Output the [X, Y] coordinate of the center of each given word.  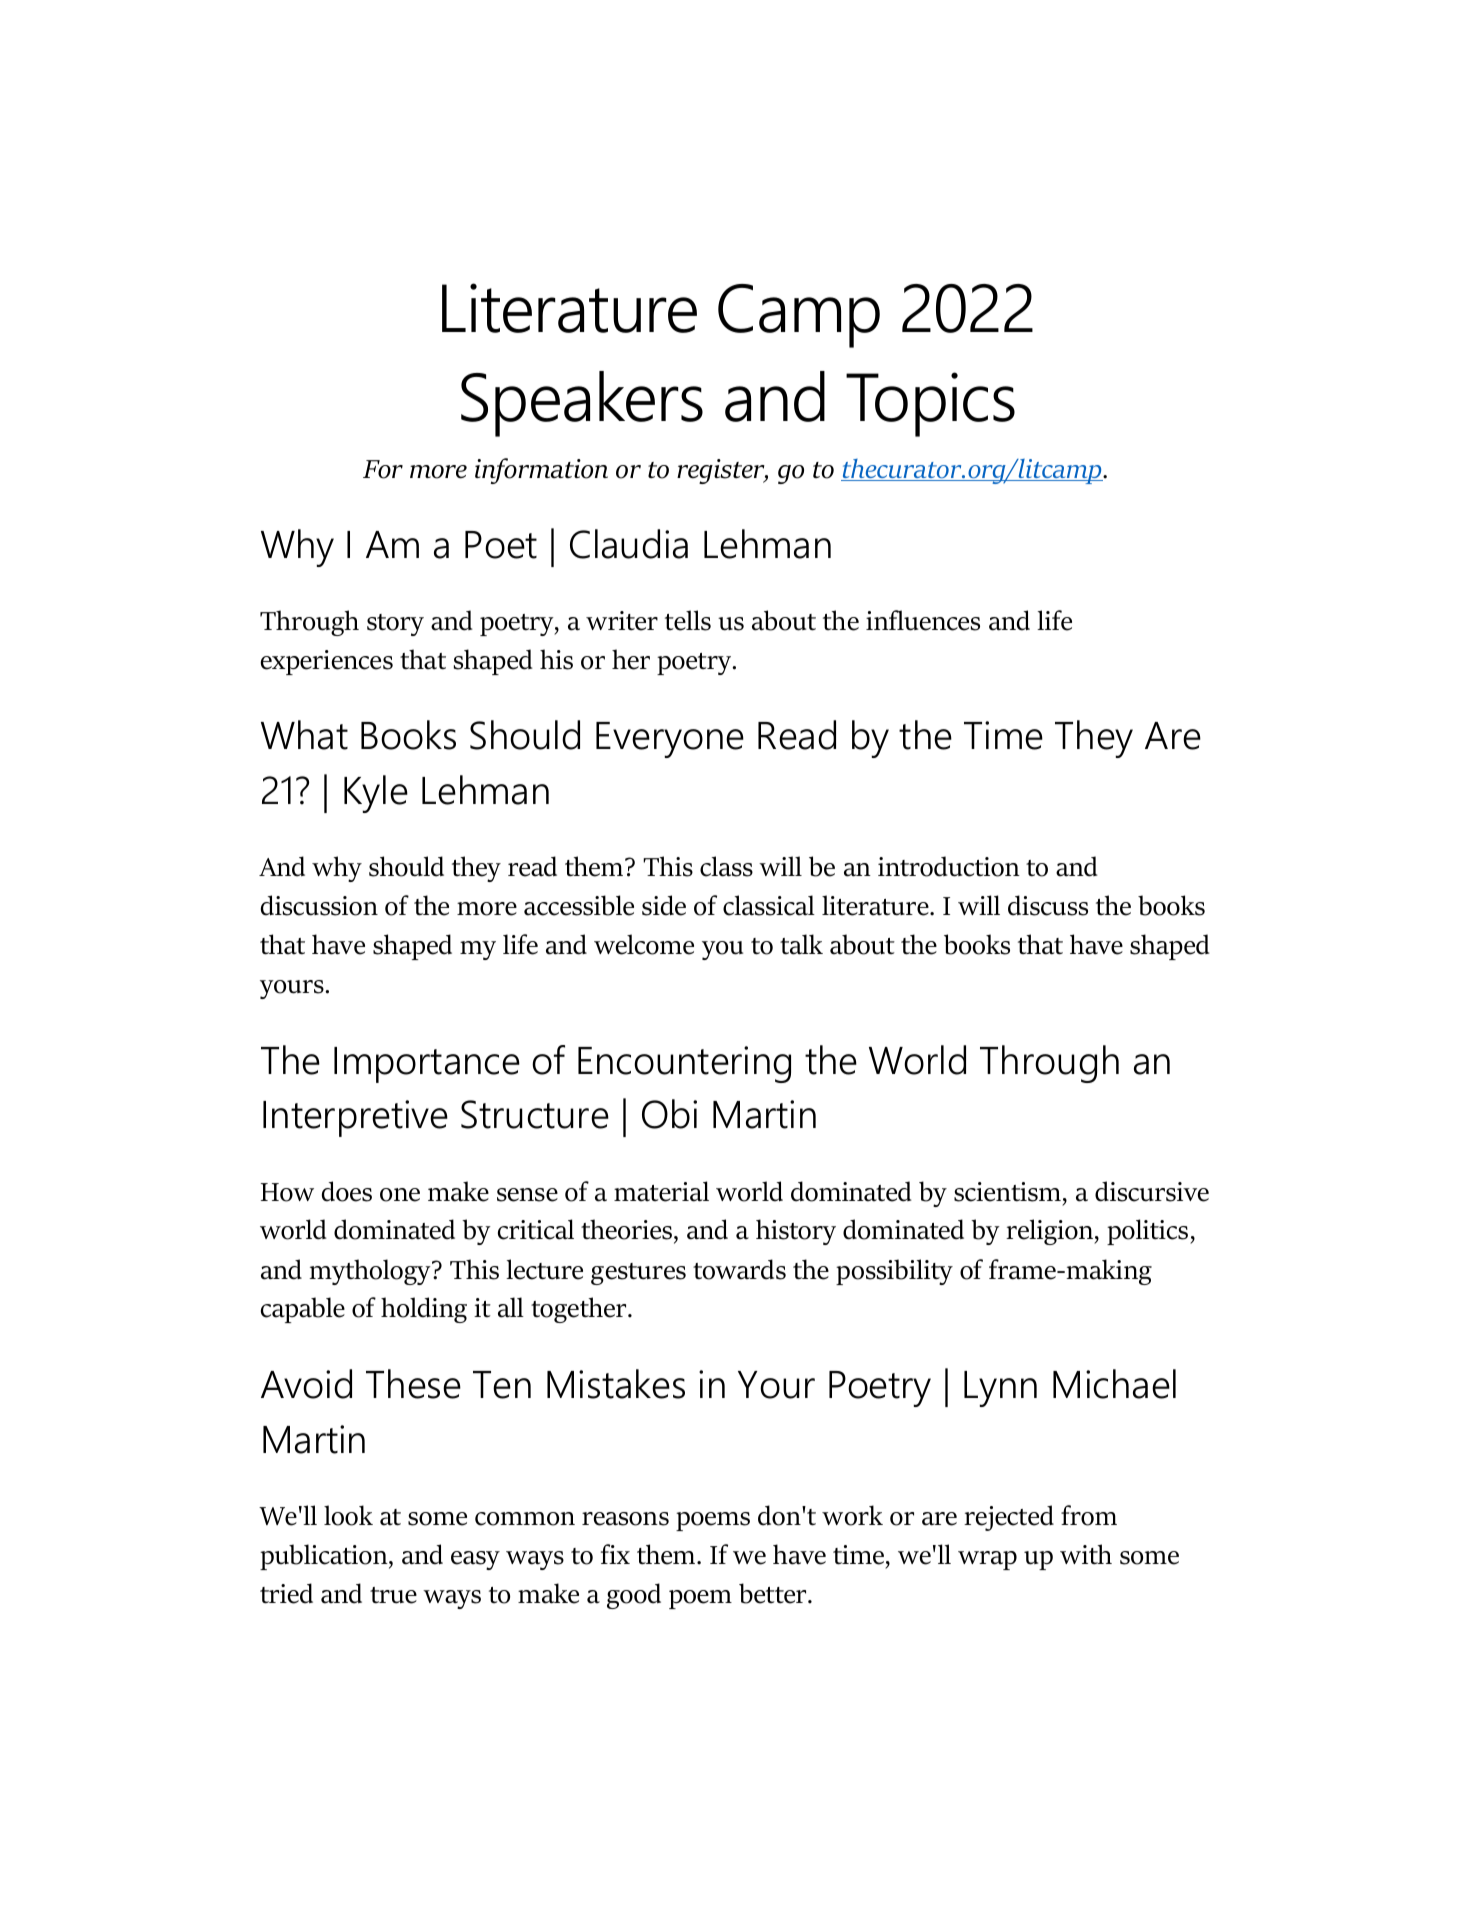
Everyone [670, 740]
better [774, 1593]
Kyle [376, 794]
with [1086, 1554]
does [347, 1191]
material [661, 1191]
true [393, 1595]
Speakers [582, 404]
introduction [949, 866]
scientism [1007, 1192]
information [541, 471]
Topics [930, 404]
